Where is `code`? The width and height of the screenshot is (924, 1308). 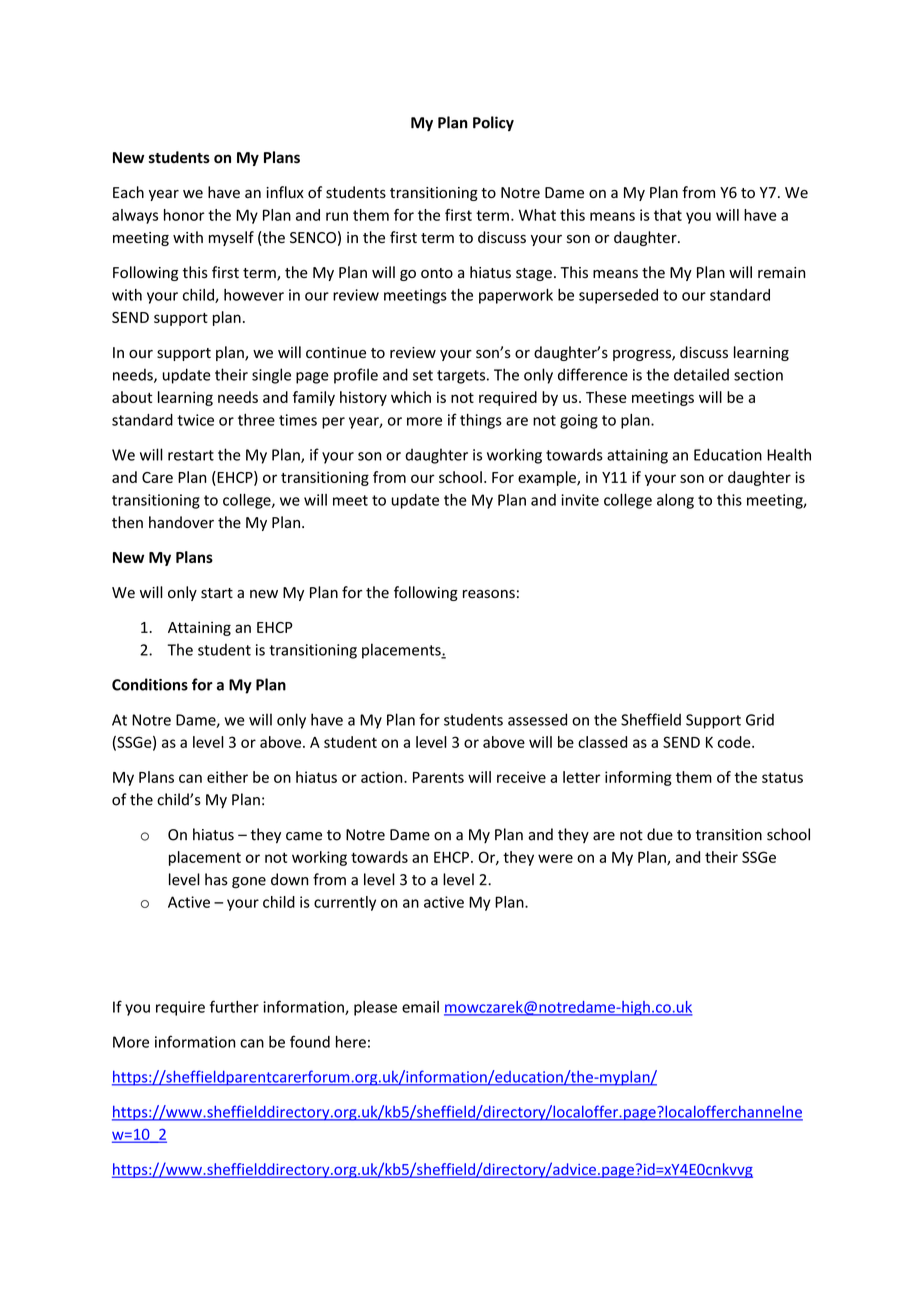 code is located at coordinates (735, 742).
